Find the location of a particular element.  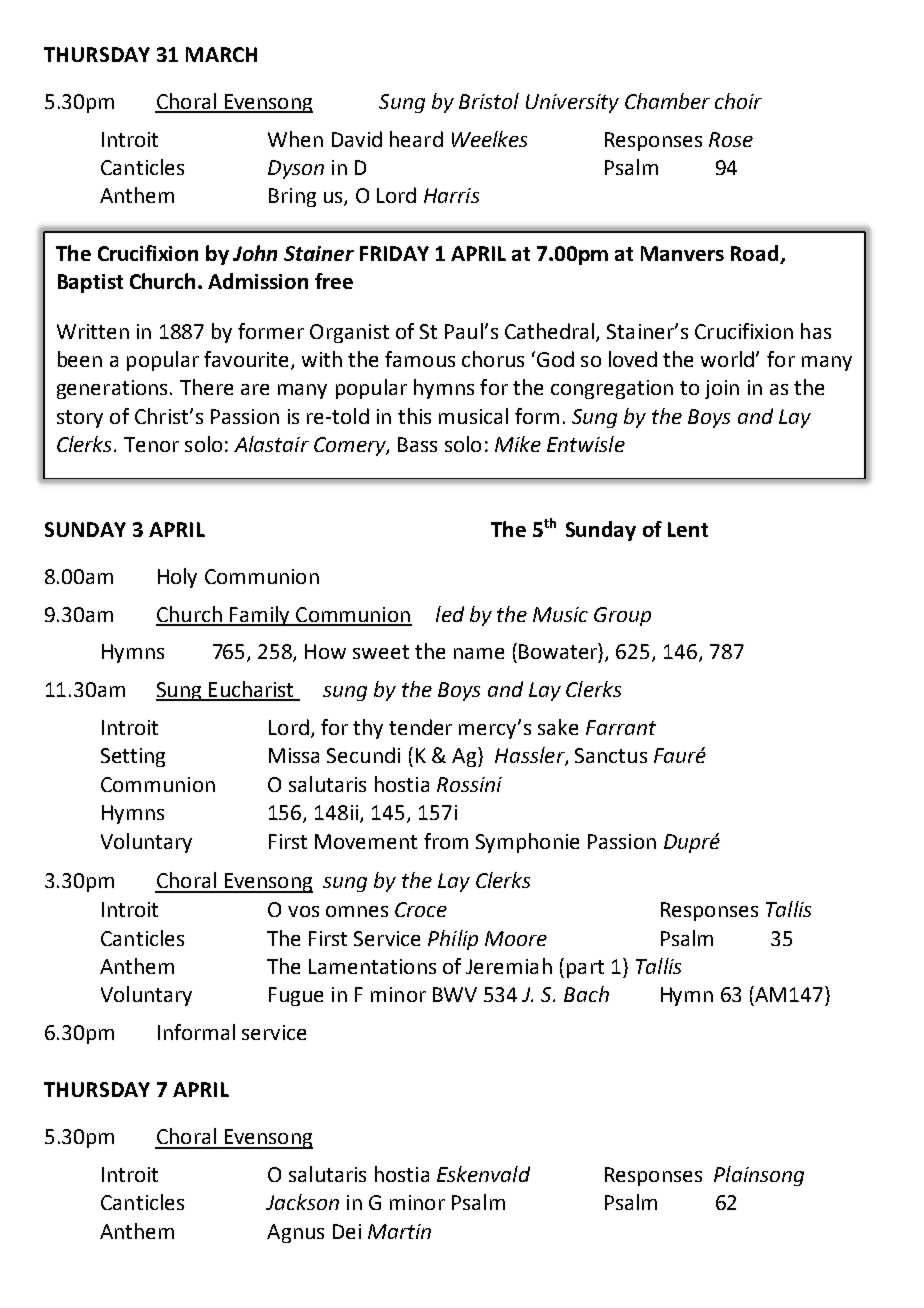

Tenor is located at coordinates (151, 444).
